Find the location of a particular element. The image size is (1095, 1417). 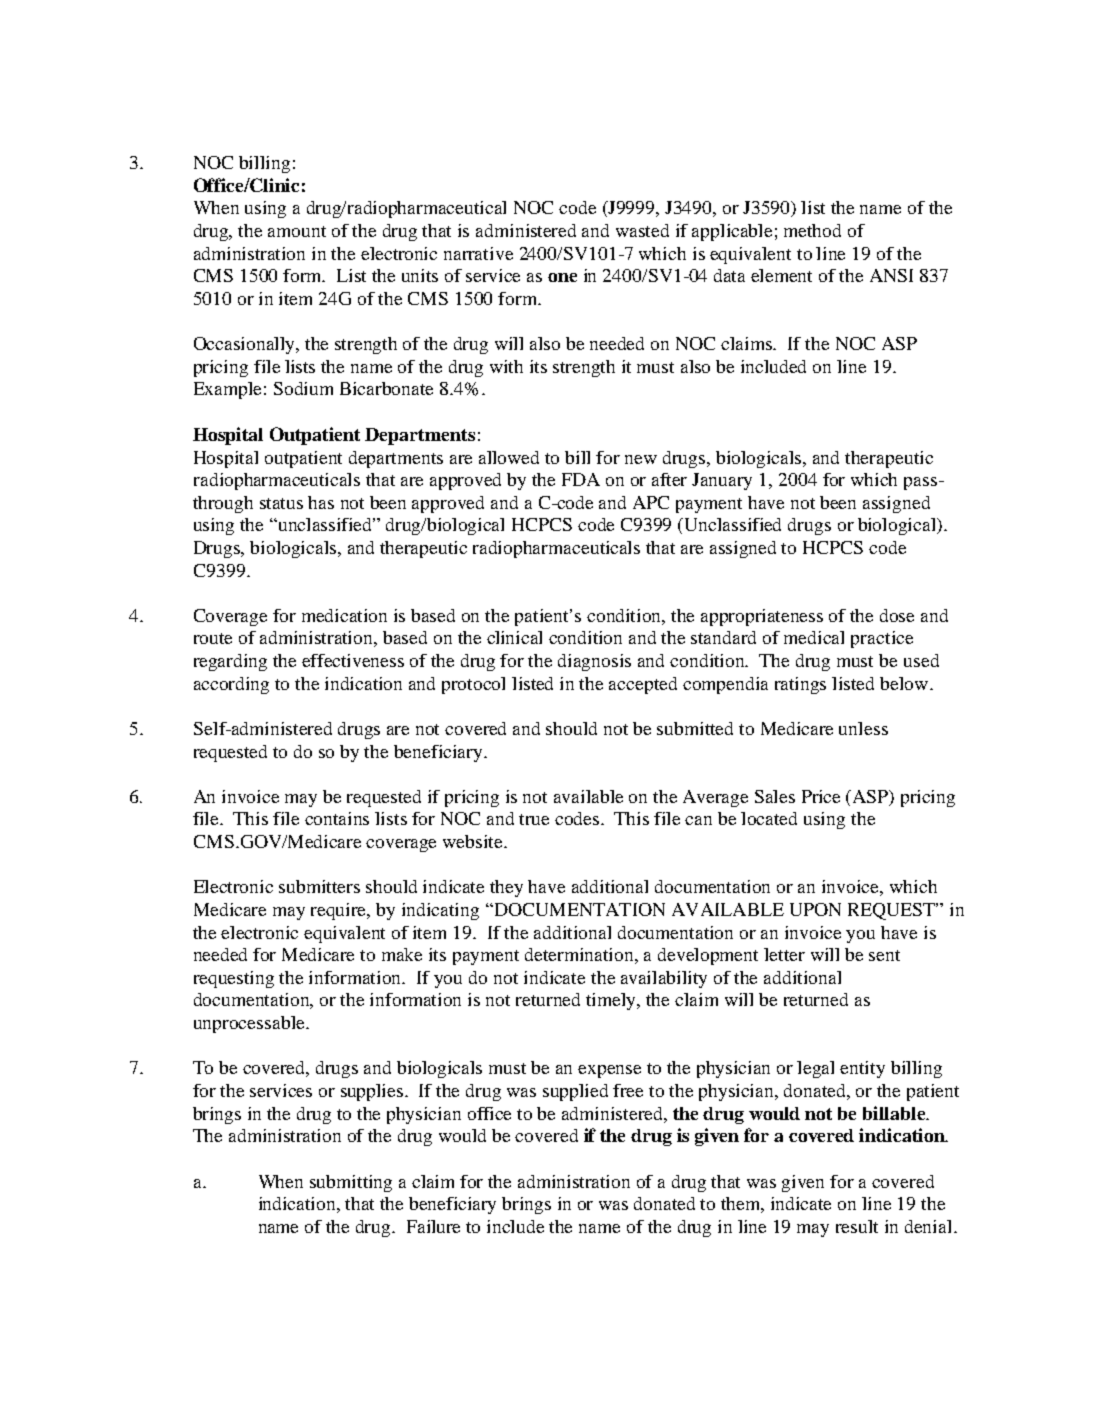

January is located at coordinates (722, 481).
